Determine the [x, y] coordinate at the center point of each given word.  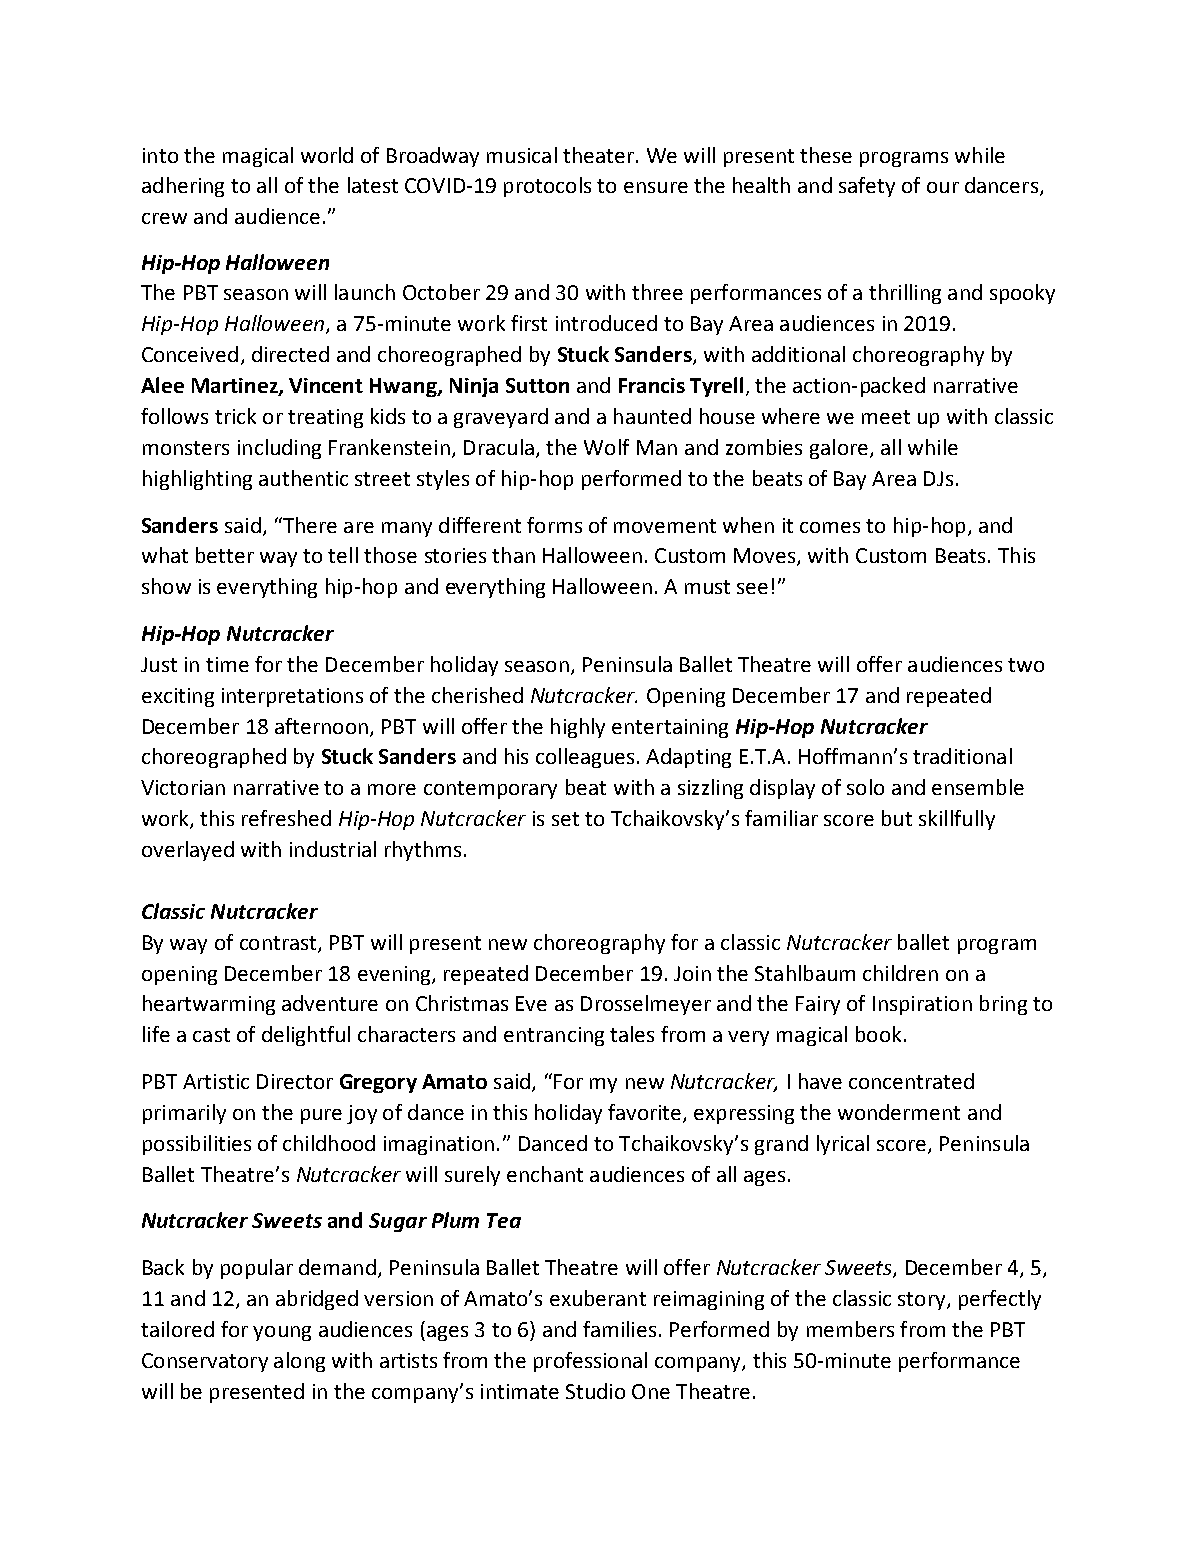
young [282, 1333]
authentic [303, 478]
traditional [962, 756]
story [923, 1301]
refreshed [286, 818]
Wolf [606, 447]
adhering [183, 187]
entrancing [554, 1036]
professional [590, 1362]
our [943, 187]
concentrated [911, 1081]
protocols [547, 187]
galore [839, 449]
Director [295, 1081]
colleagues [585, 758]
